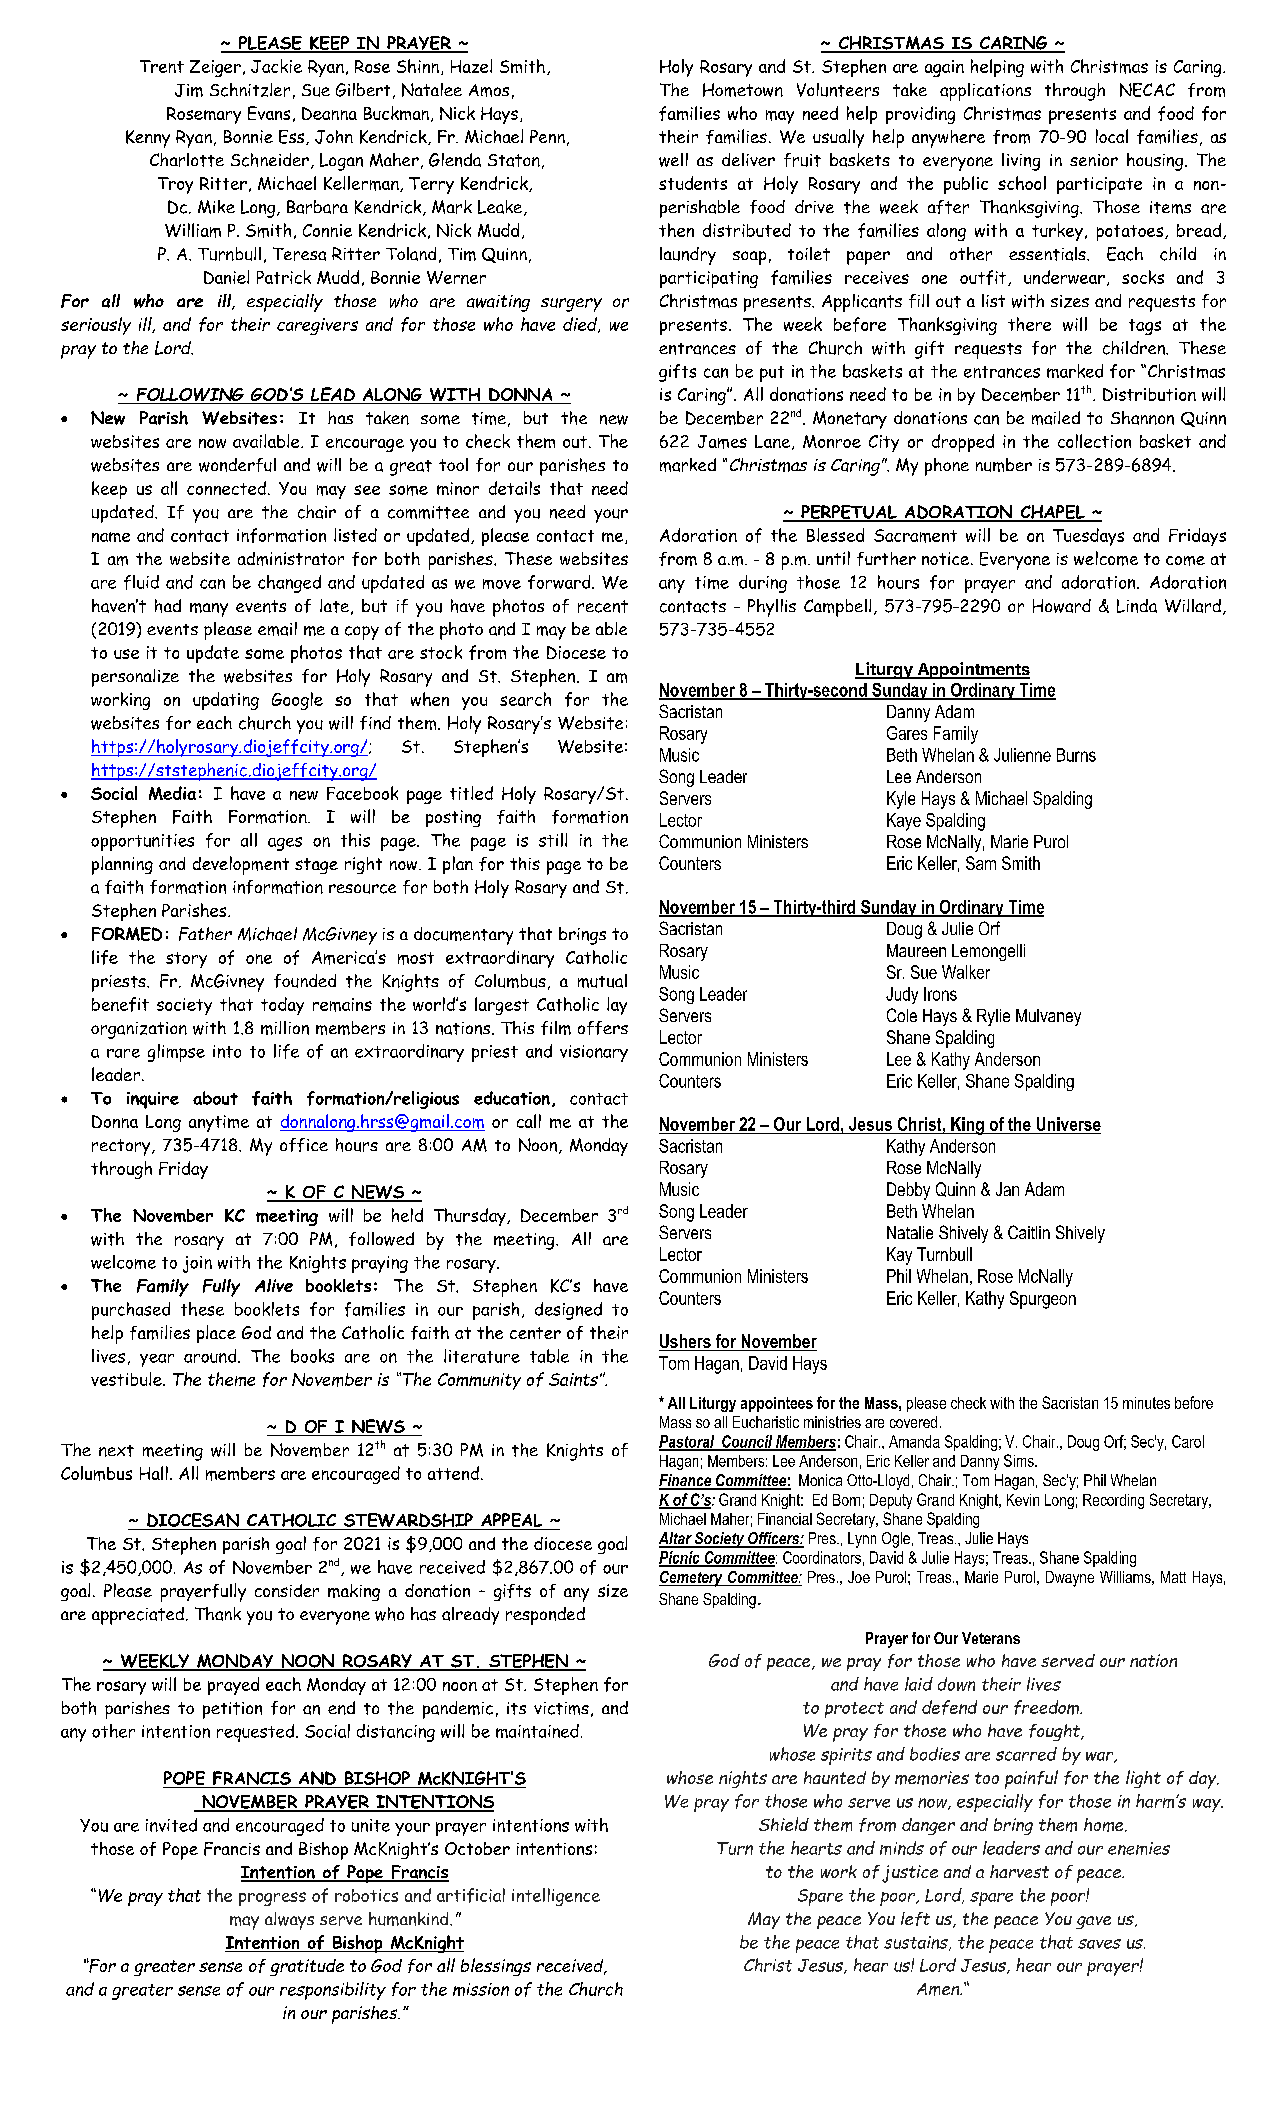  Describe the element at coordinates (1112, 136) in the screenshot. I see `local` at that location.
